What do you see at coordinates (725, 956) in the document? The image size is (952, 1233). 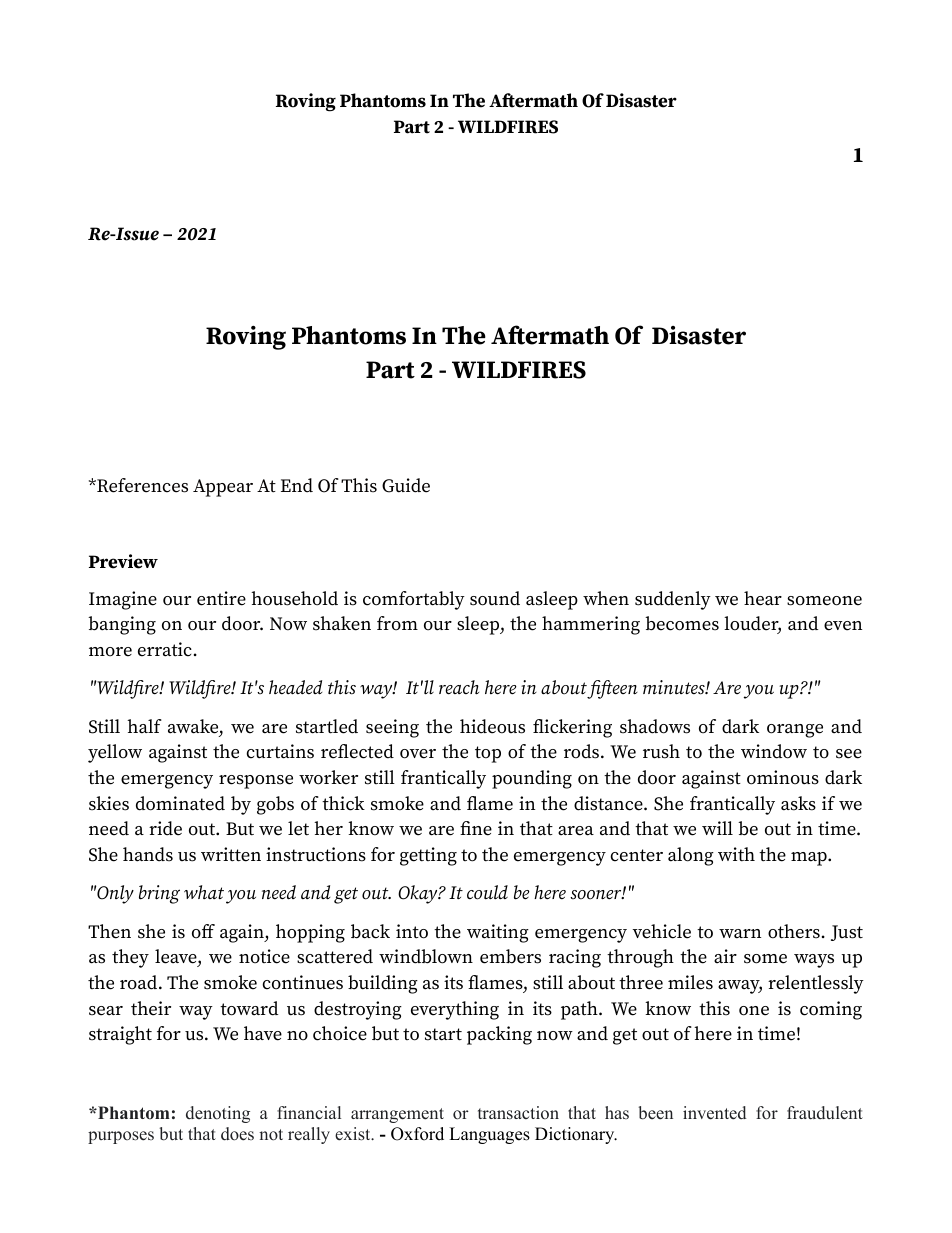 I see `air` at bounding box center [725, 956].
